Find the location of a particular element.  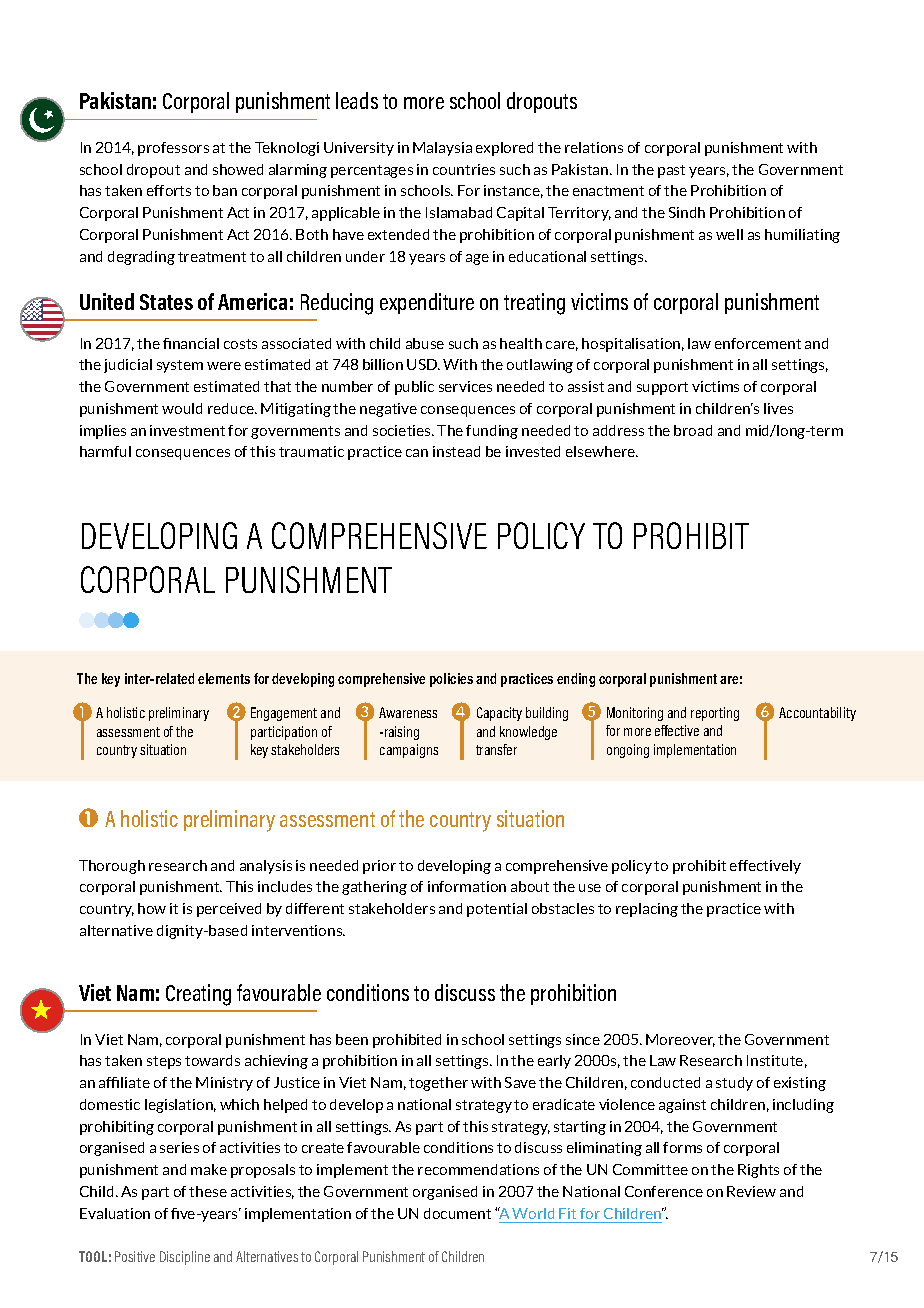

Malaysia is located at coordinates (442, 149).
